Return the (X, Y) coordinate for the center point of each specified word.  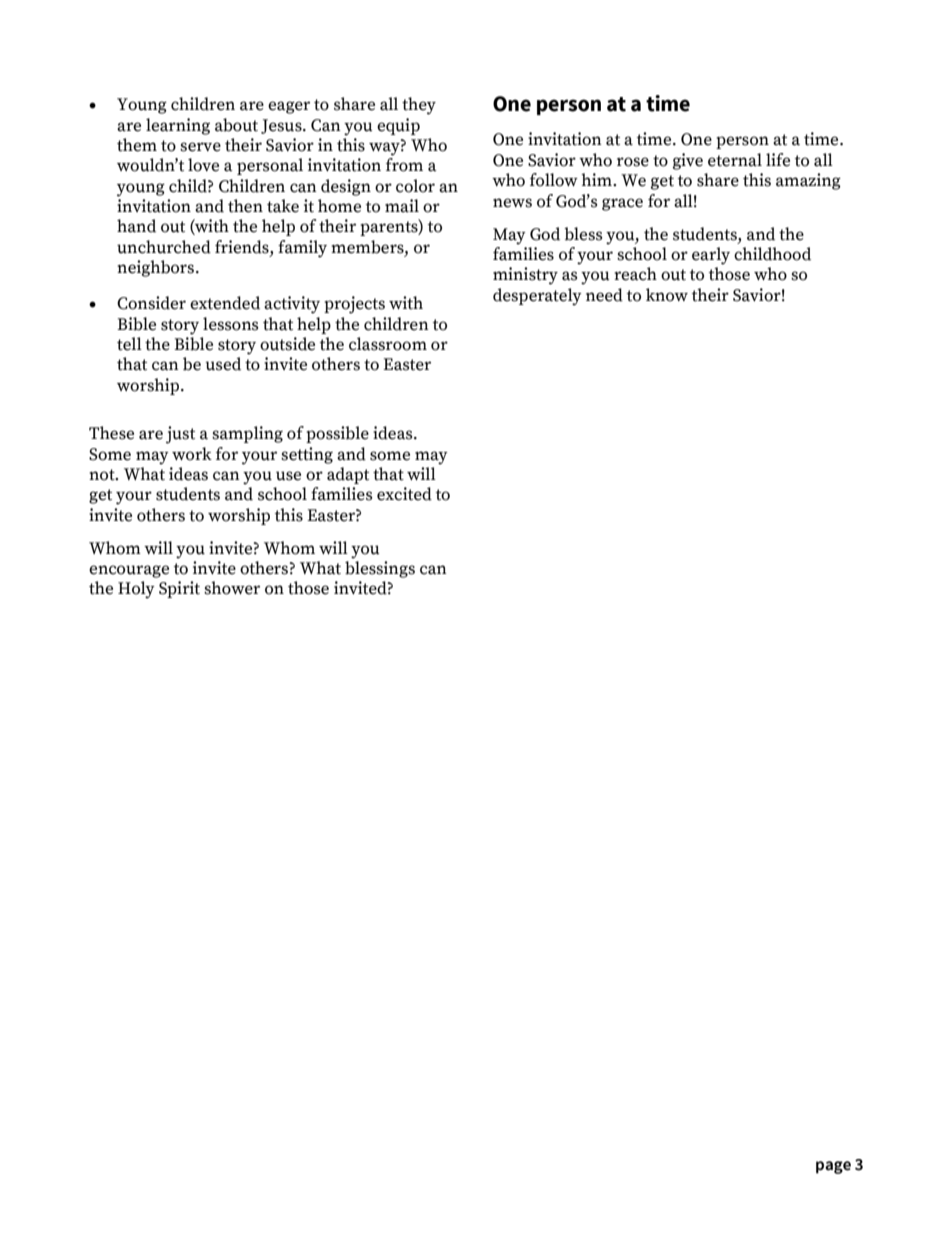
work (192, 454)
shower (232, 588)
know (667, 295)
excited (404, 494)
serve (200, 147)
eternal (735, 160)
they (419, 106)
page (833, 1167)
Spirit (179, 589)
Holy (136, 590)
